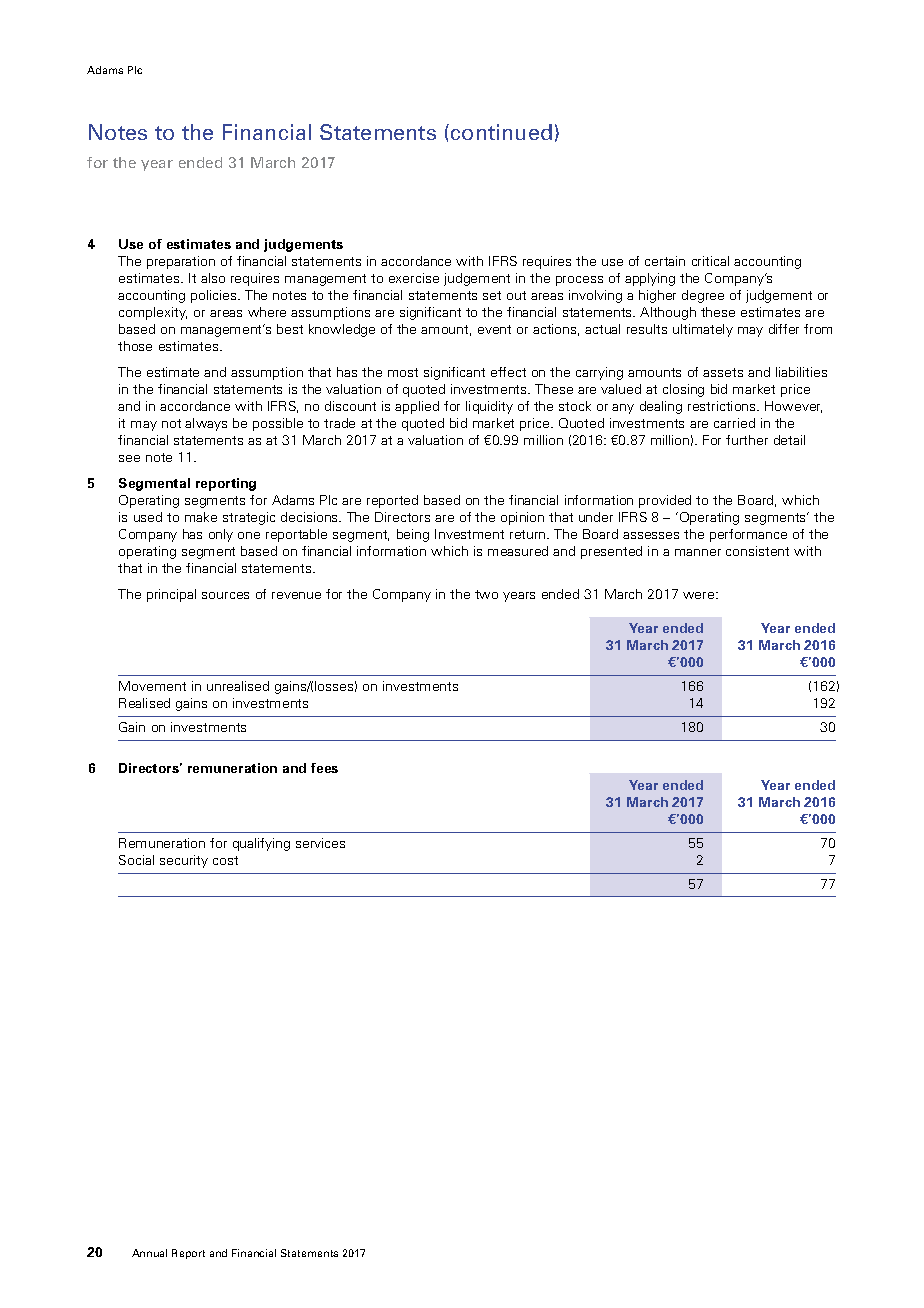  Describe the element at coordinates (201, 517) in the image. I see `make` at that location.
